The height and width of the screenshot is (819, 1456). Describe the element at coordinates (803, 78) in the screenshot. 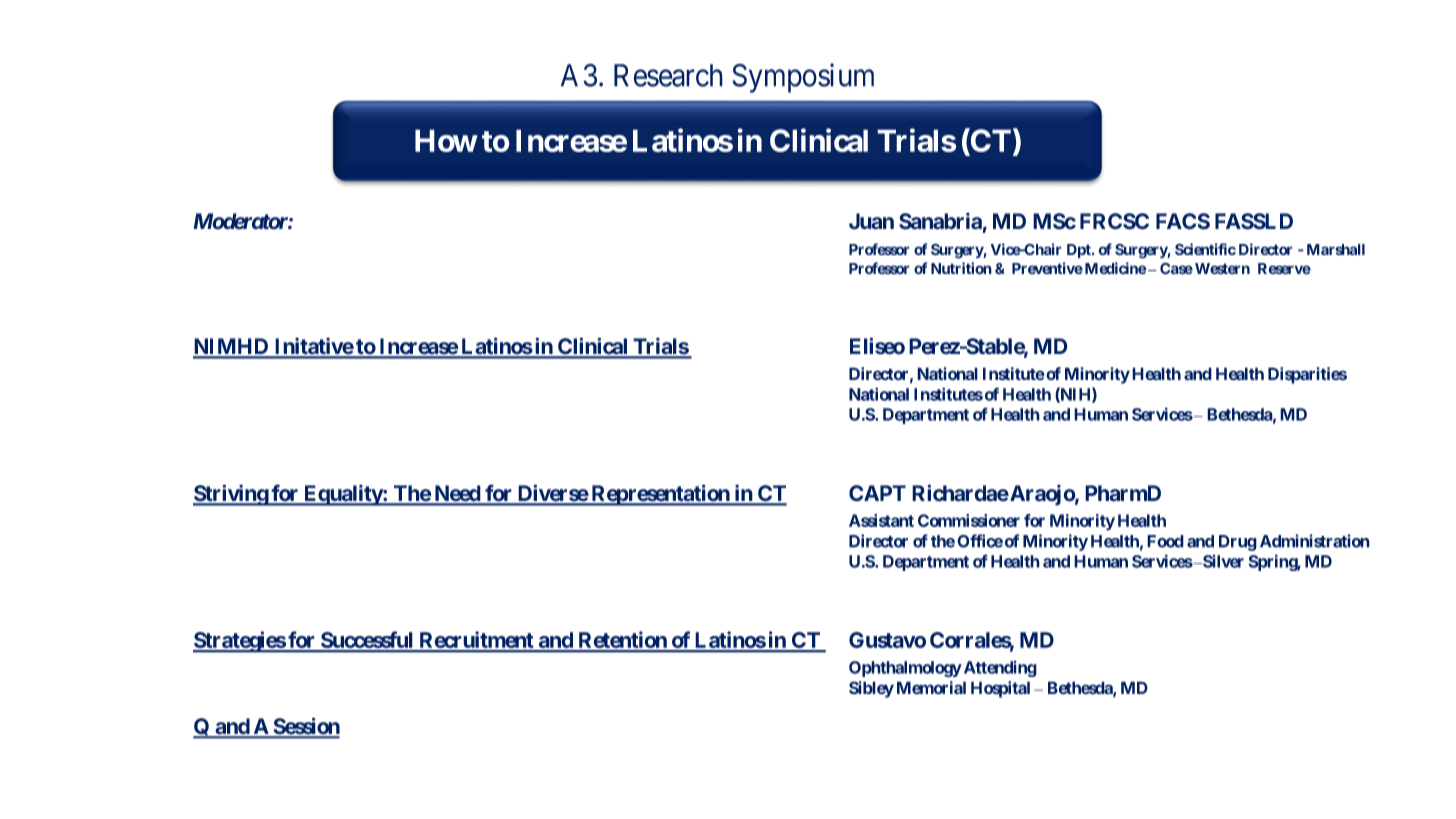

I see `Symposium` at that location.
